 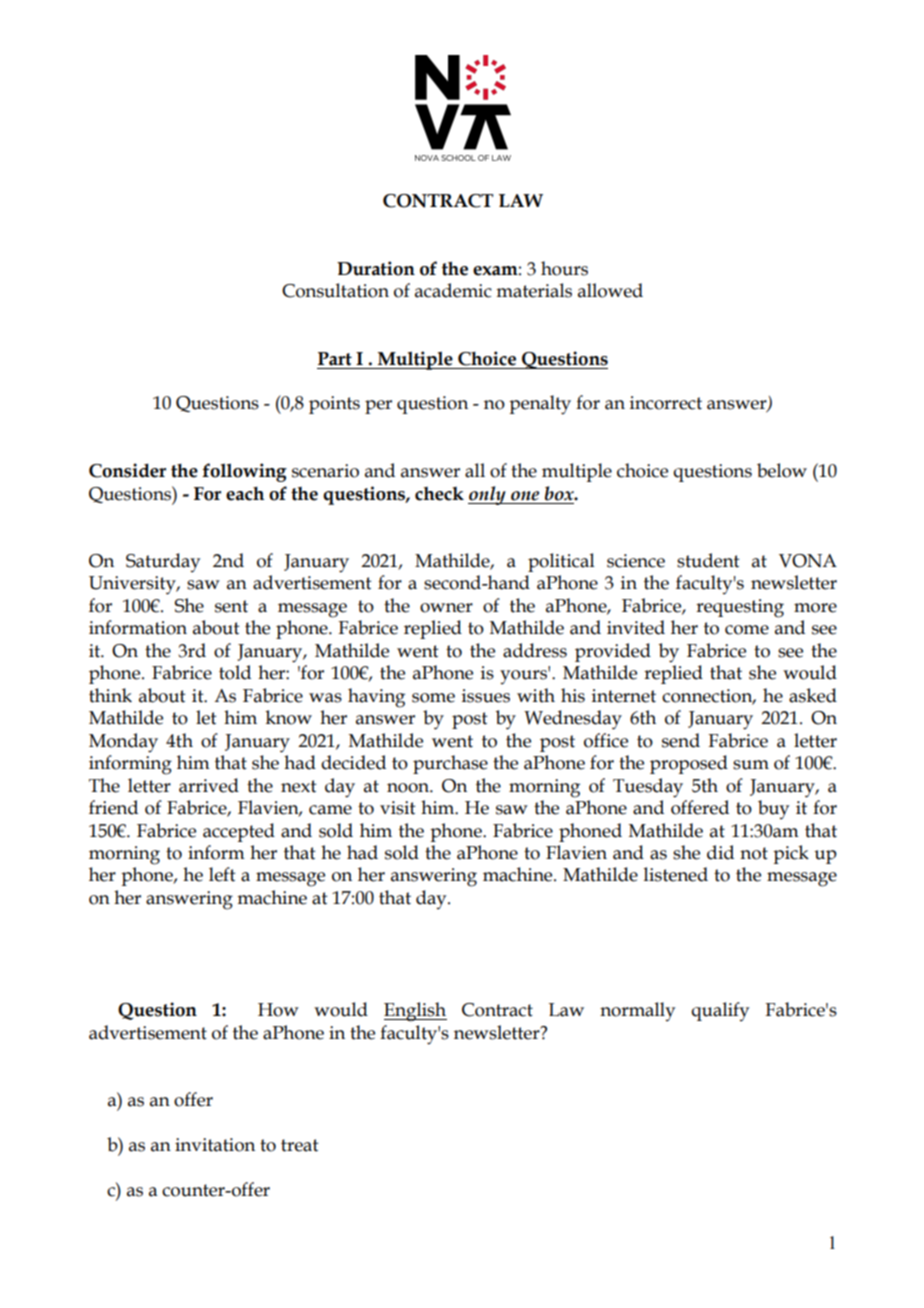 What do you see at coordinates (676, 874) in the screenshot?
I see `listened` at bounding box center [676, 874].
